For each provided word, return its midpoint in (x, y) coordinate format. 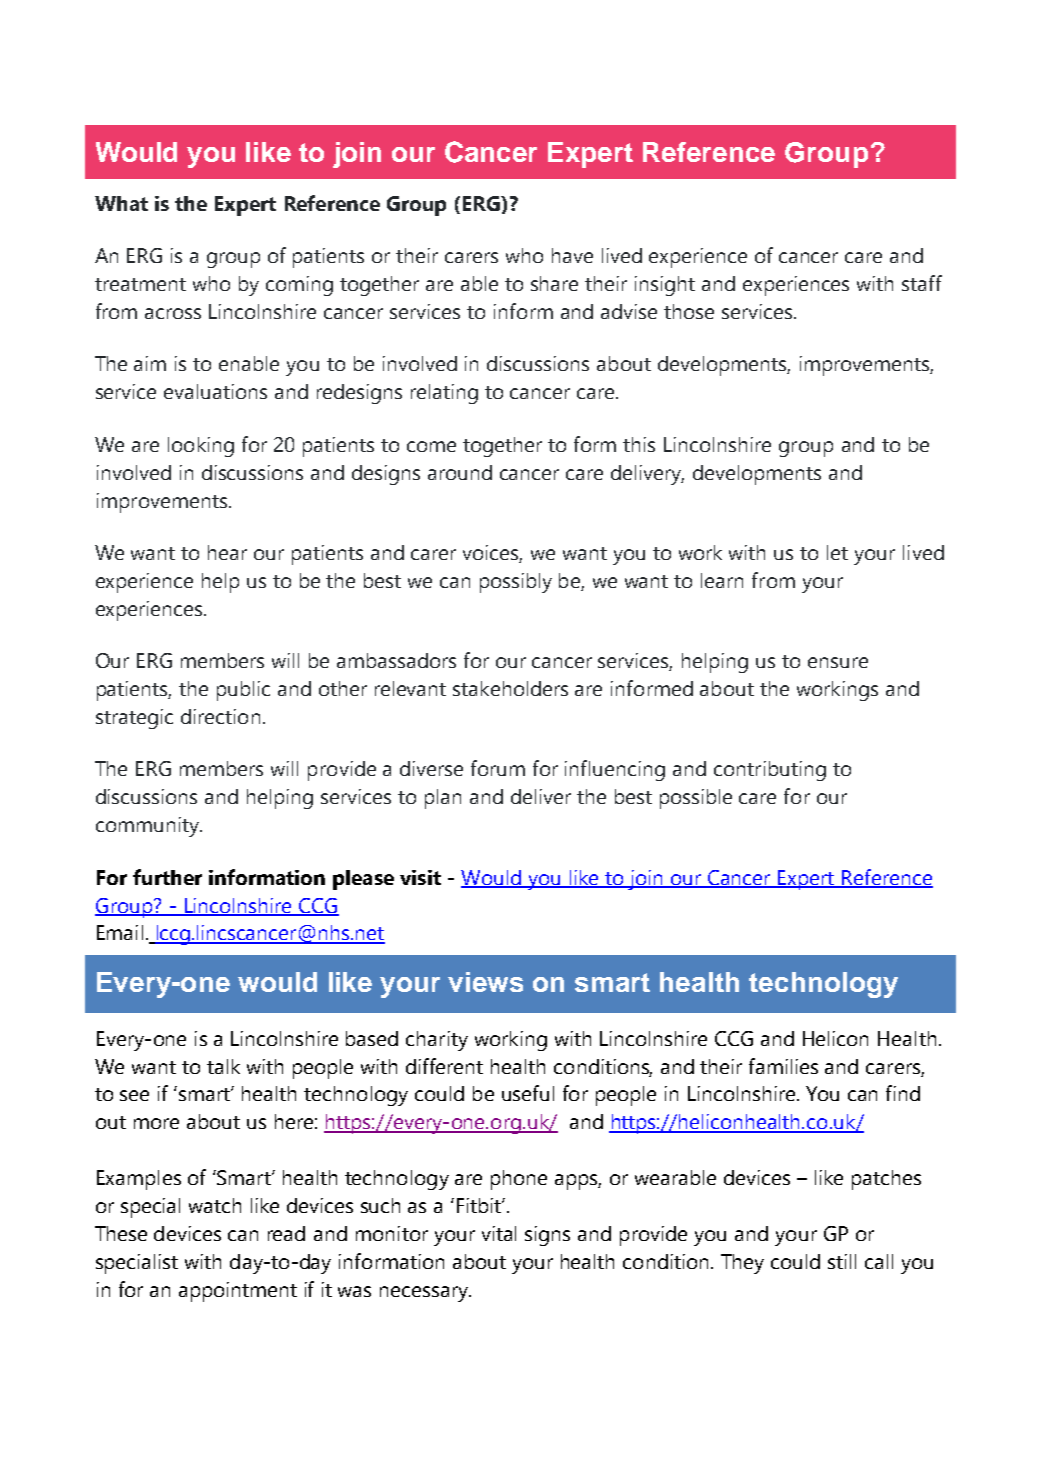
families (783, 1066)
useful (528, 1093)
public (243, 691)
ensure (838, 662)
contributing (770, 771)
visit (420, 877)
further (167, 877)
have (572, 255)
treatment (140, 284)
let (837, 552)
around (460, 472)
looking (201, 447)
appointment (238, 1292)
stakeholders (510, 688)
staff (922, 283)
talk (223, 1066)
